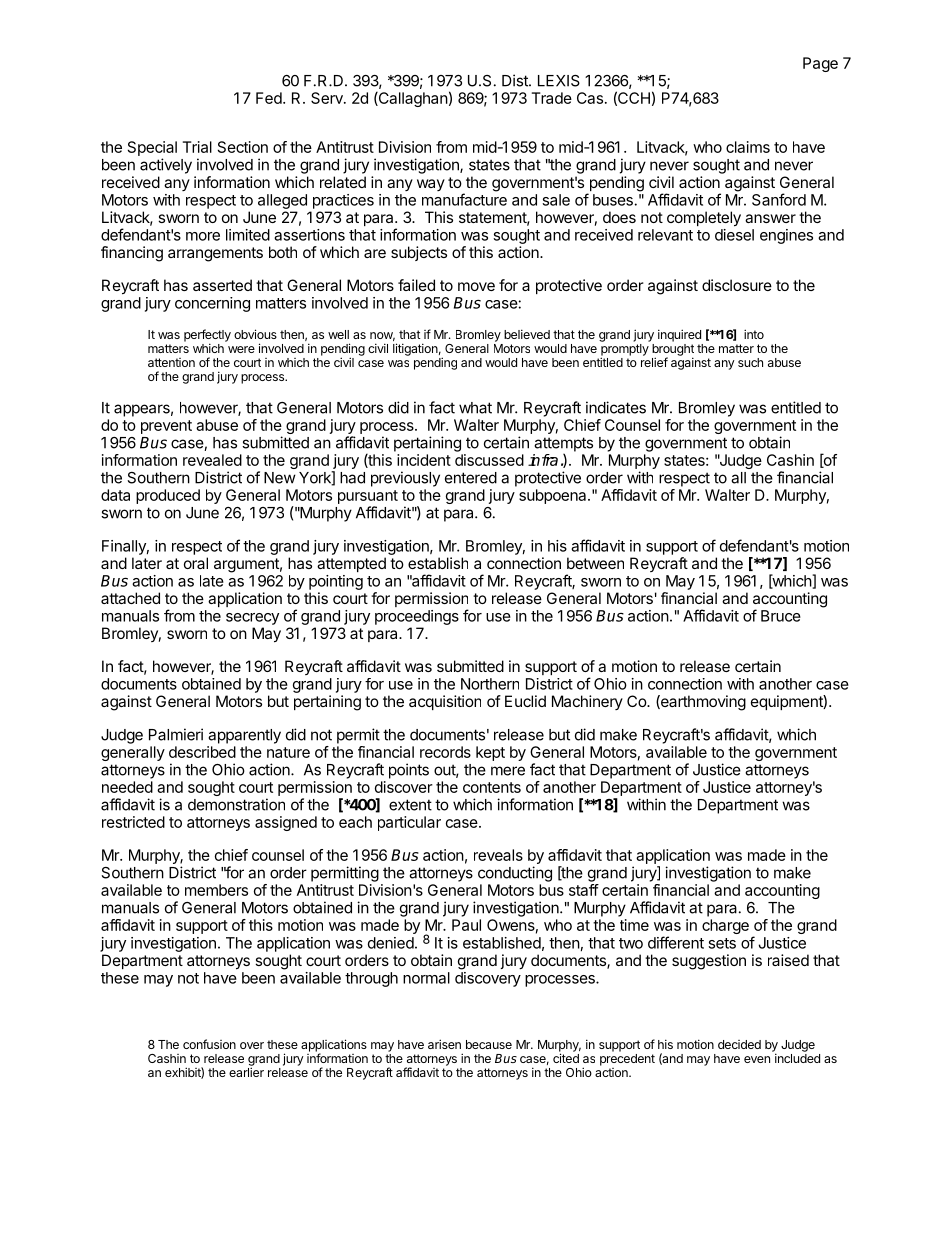  What do you see at coordinates (489, 1044) in the screenshot?
I see `because` at bounding box center [489, 1044].
